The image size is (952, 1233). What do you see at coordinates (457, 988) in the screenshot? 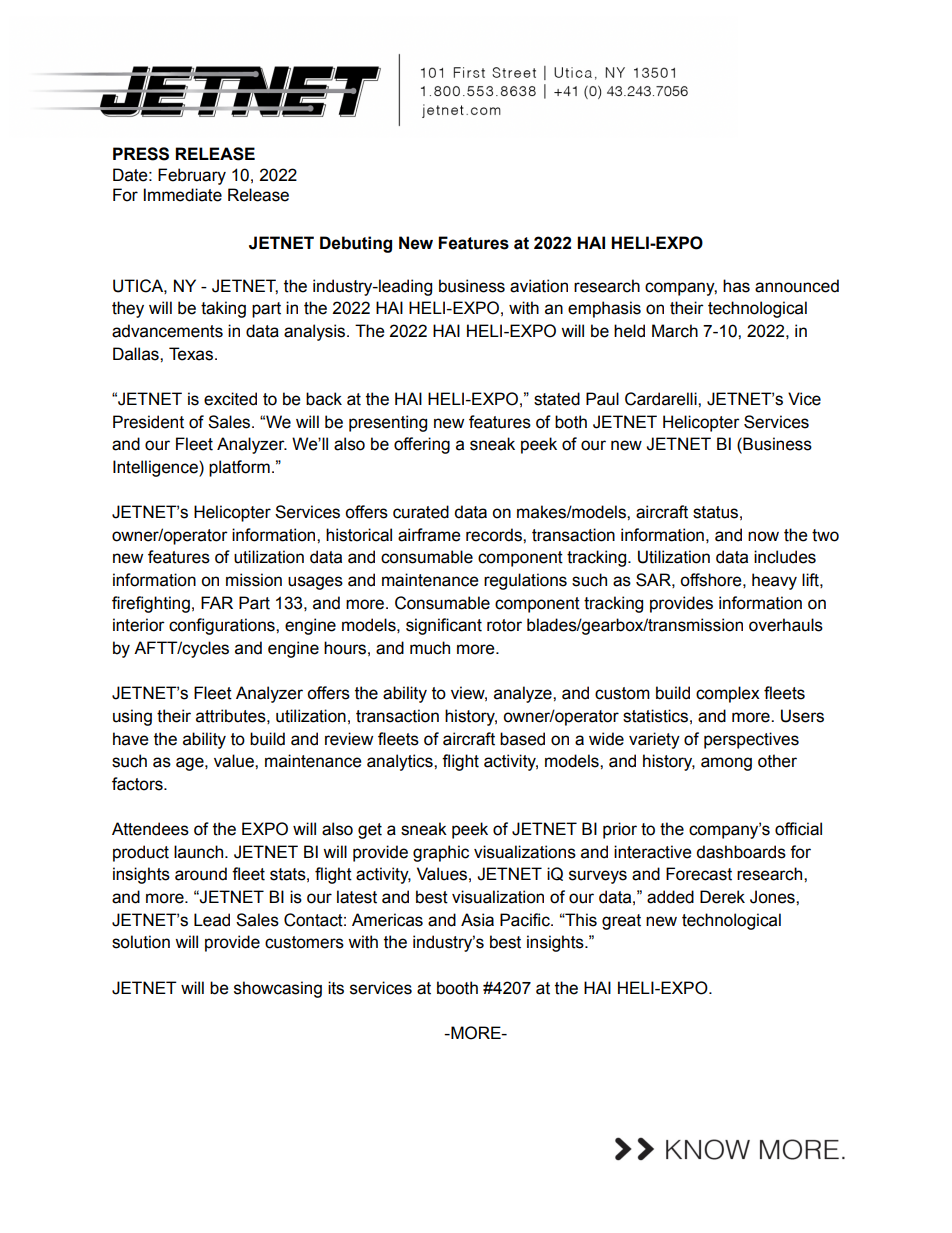
I see `booth` at bounding box center [457, 988].
